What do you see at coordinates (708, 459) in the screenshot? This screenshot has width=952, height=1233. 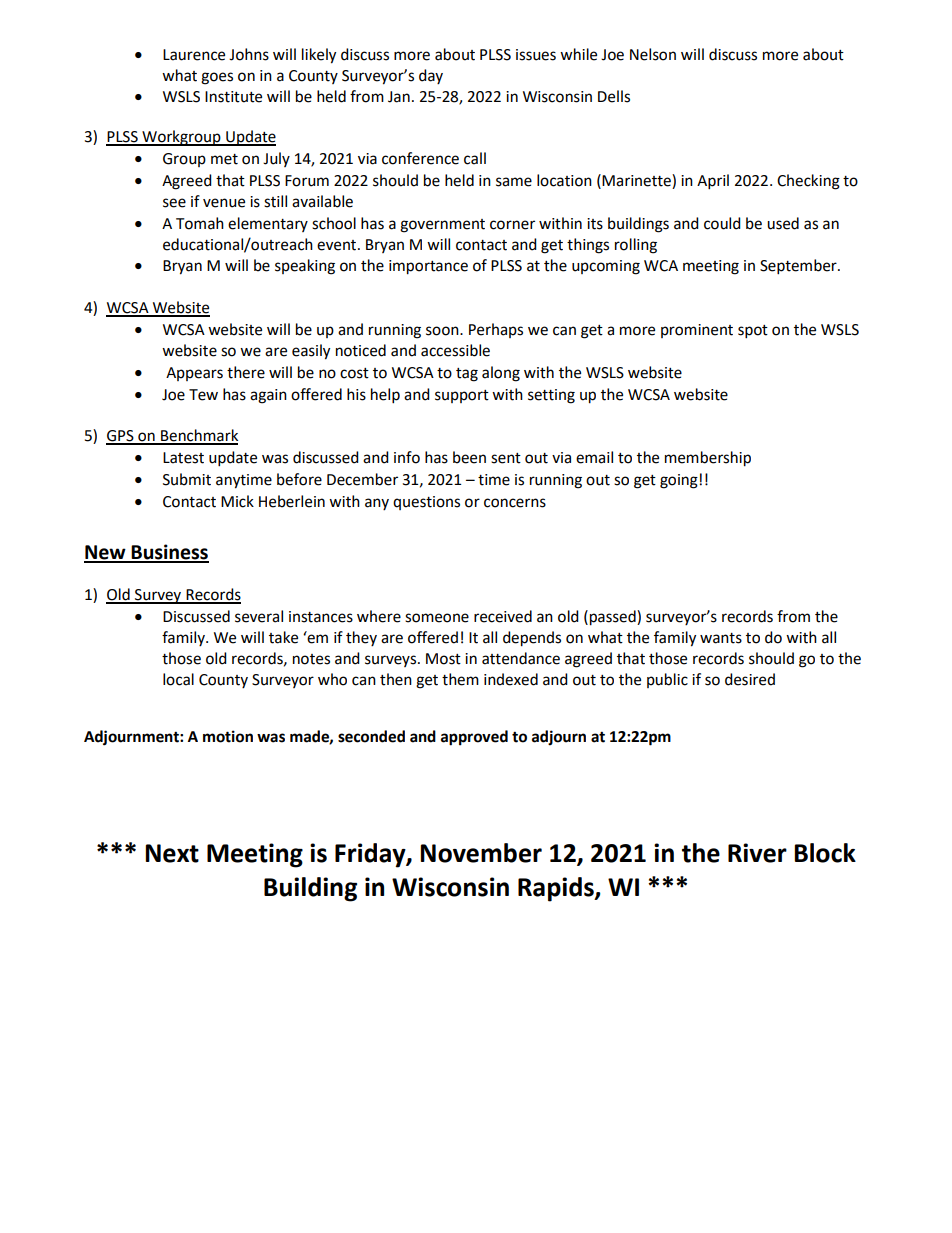 I see `membership` at bounding box center [708, 459].
